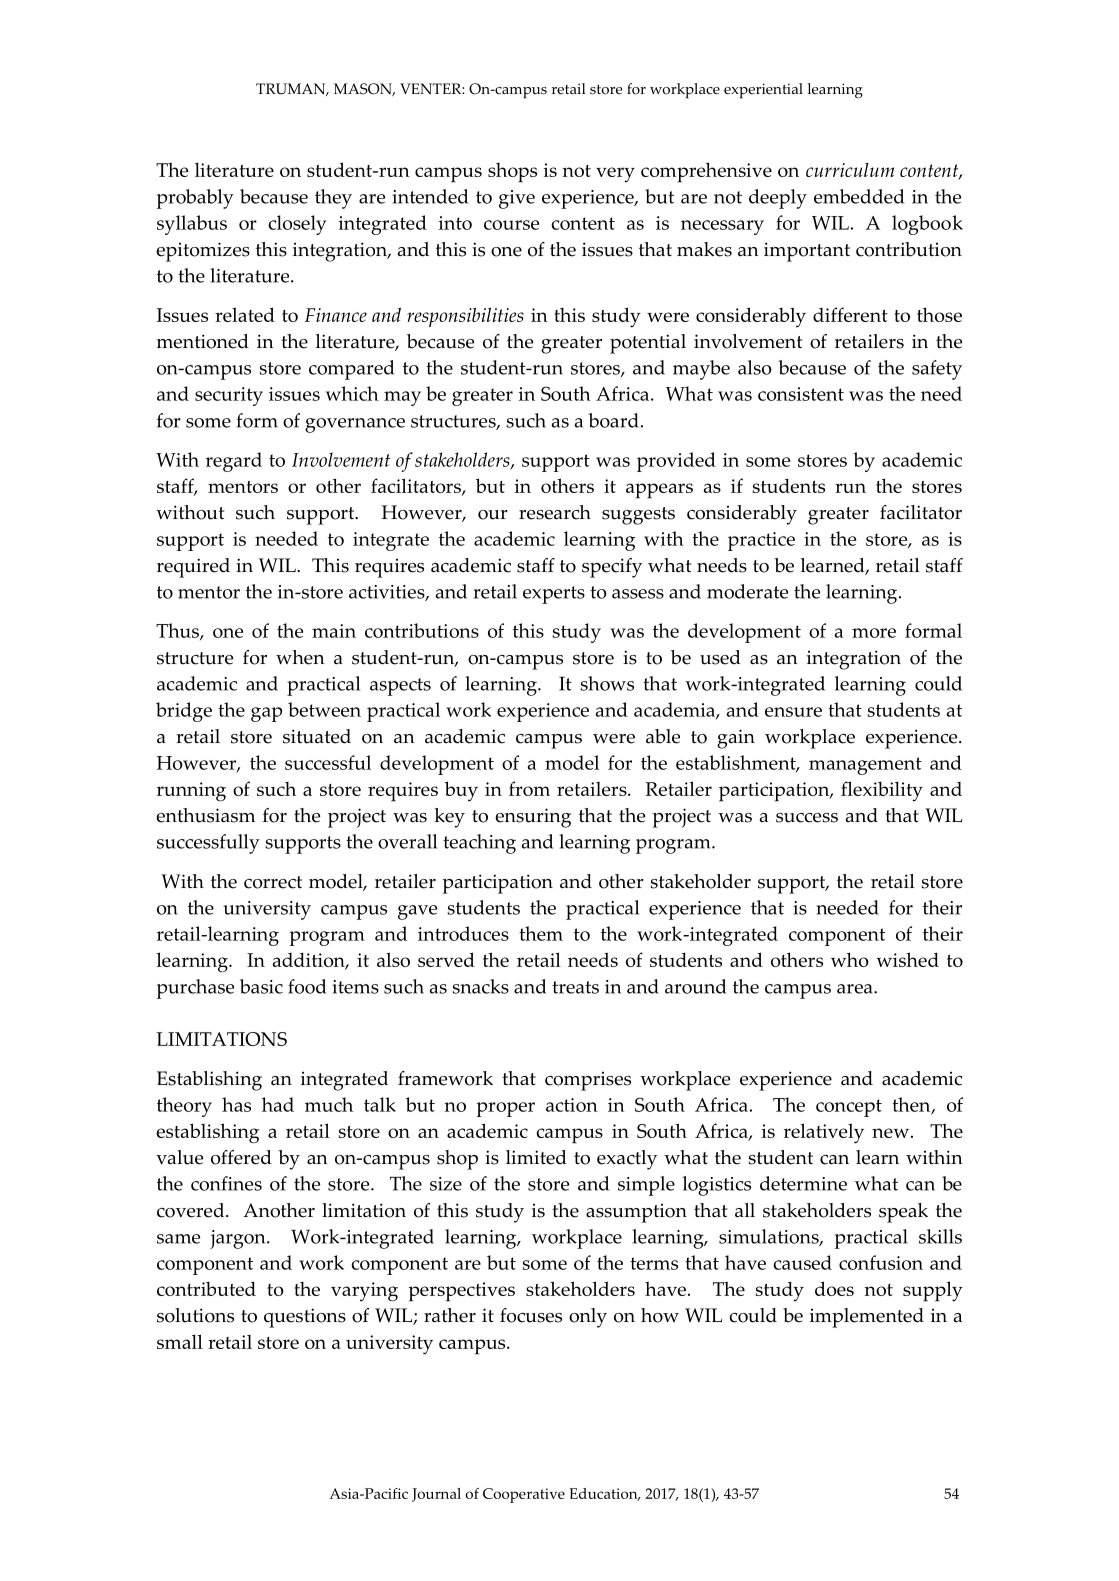  Describe the element at coordinates (261, 986) in the page. I see `basic` at that location.
